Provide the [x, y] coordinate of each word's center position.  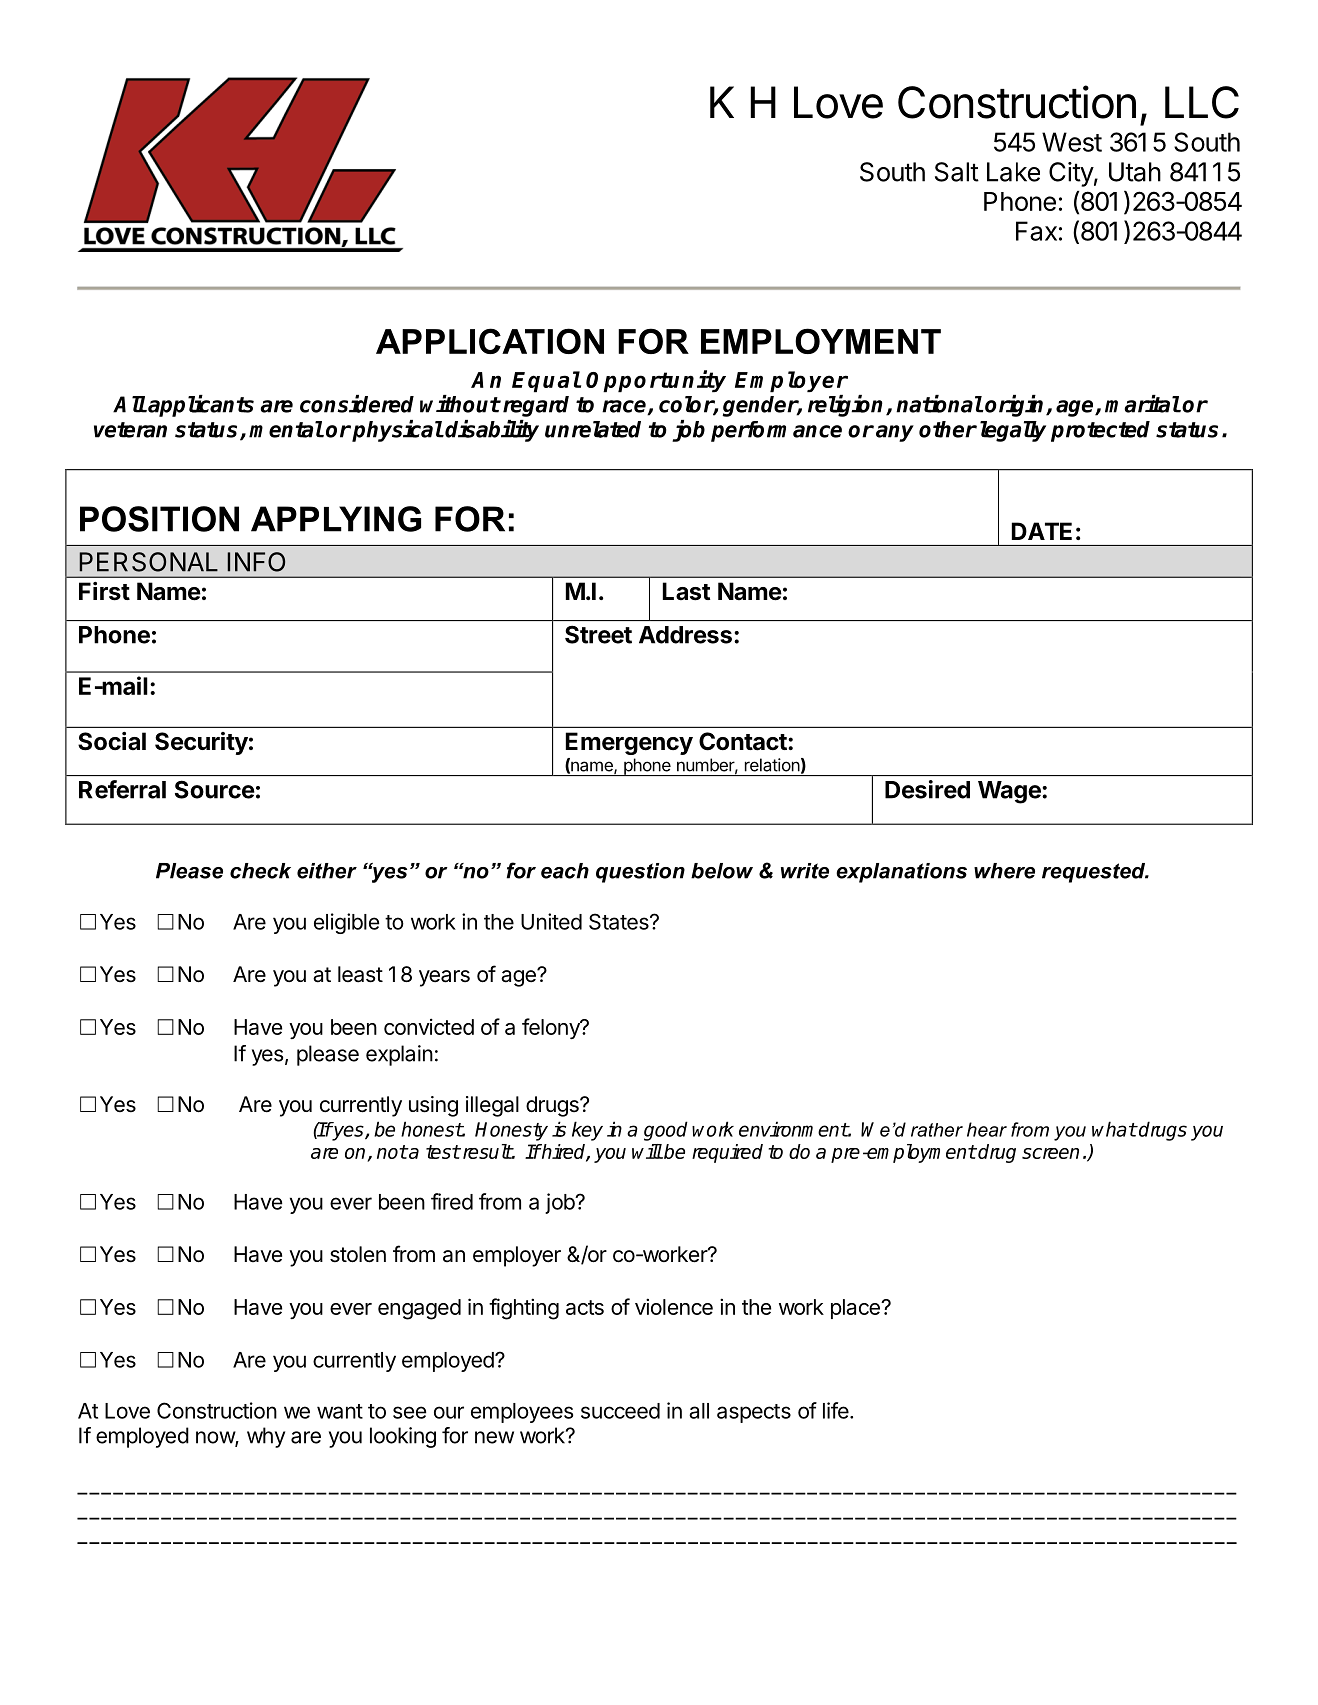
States [620, 921]
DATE [1042, 531]
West [1072, 142]
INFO [256, 562]
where [1004, 871]
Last [687, 591]
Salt [957, 172]
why [266, 1437]
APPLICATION [490, 341]
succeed [620, 1411]
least [360, 974]
